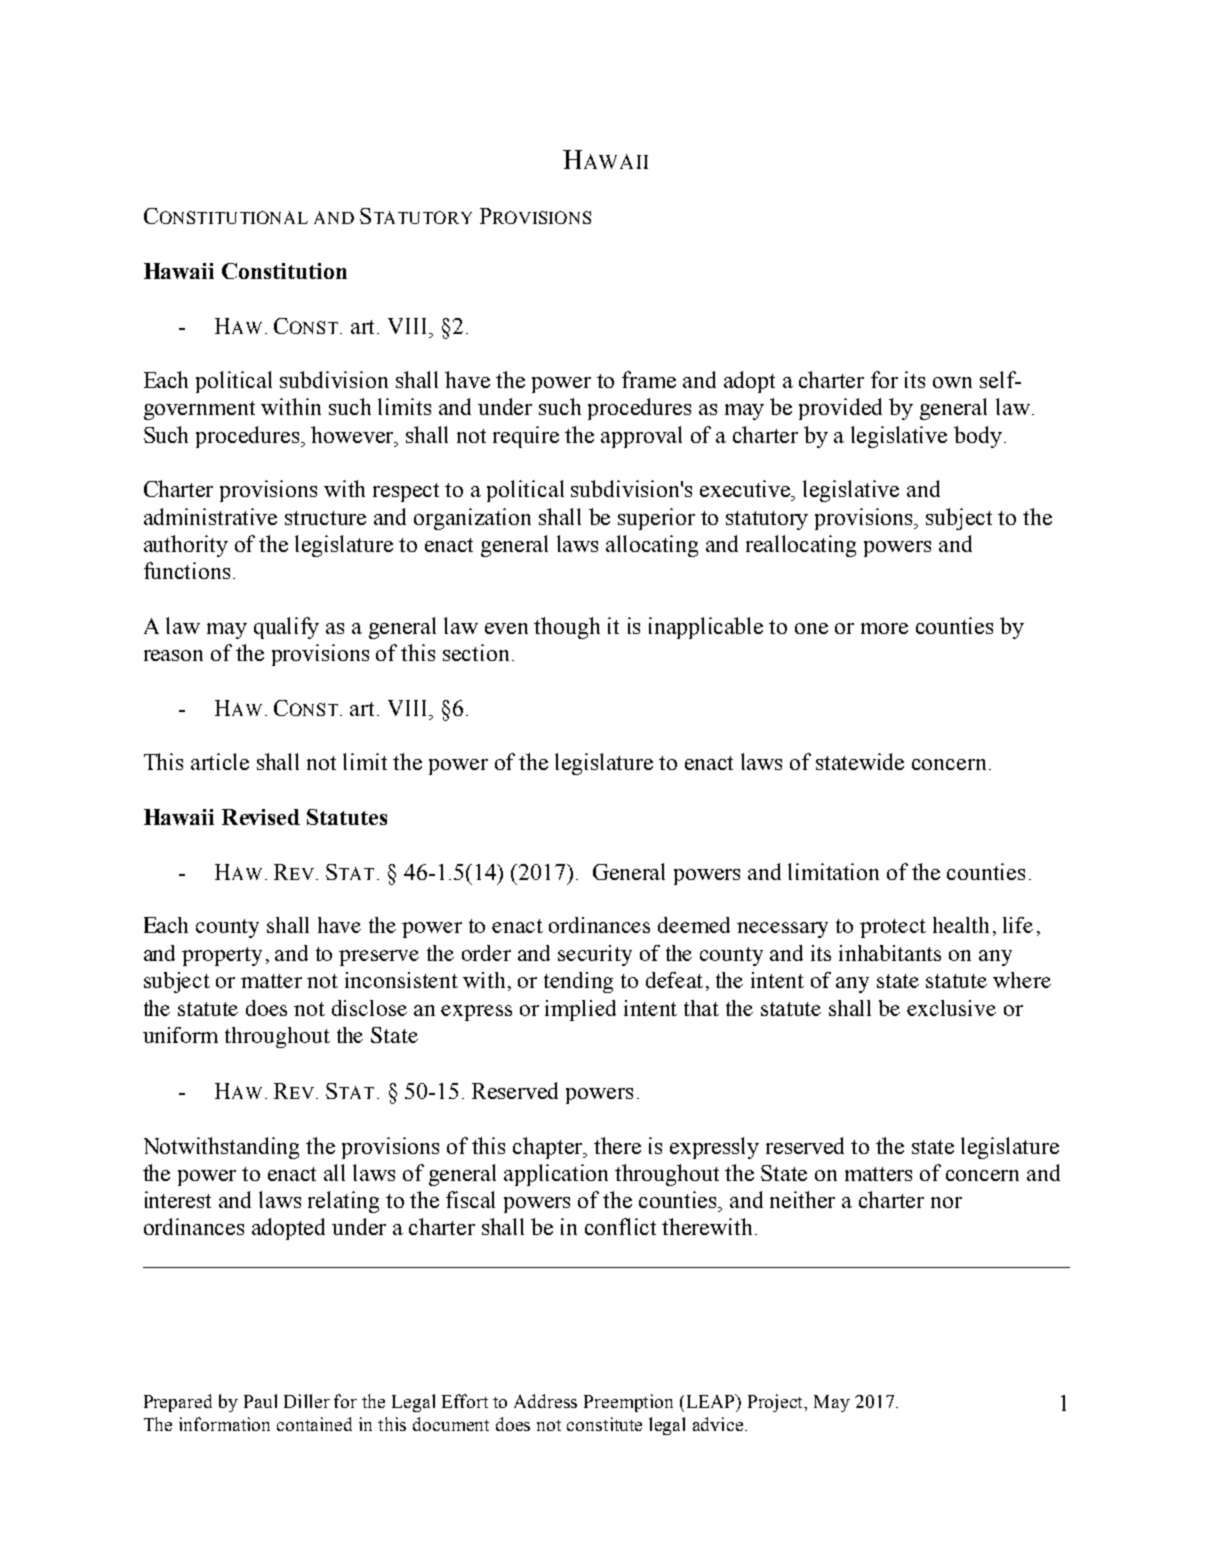 This document has height=1568, width=1212. What do you see at coordinates (580, 1010) in the document?
I see `implied` at bounding box center [580, 1010].
